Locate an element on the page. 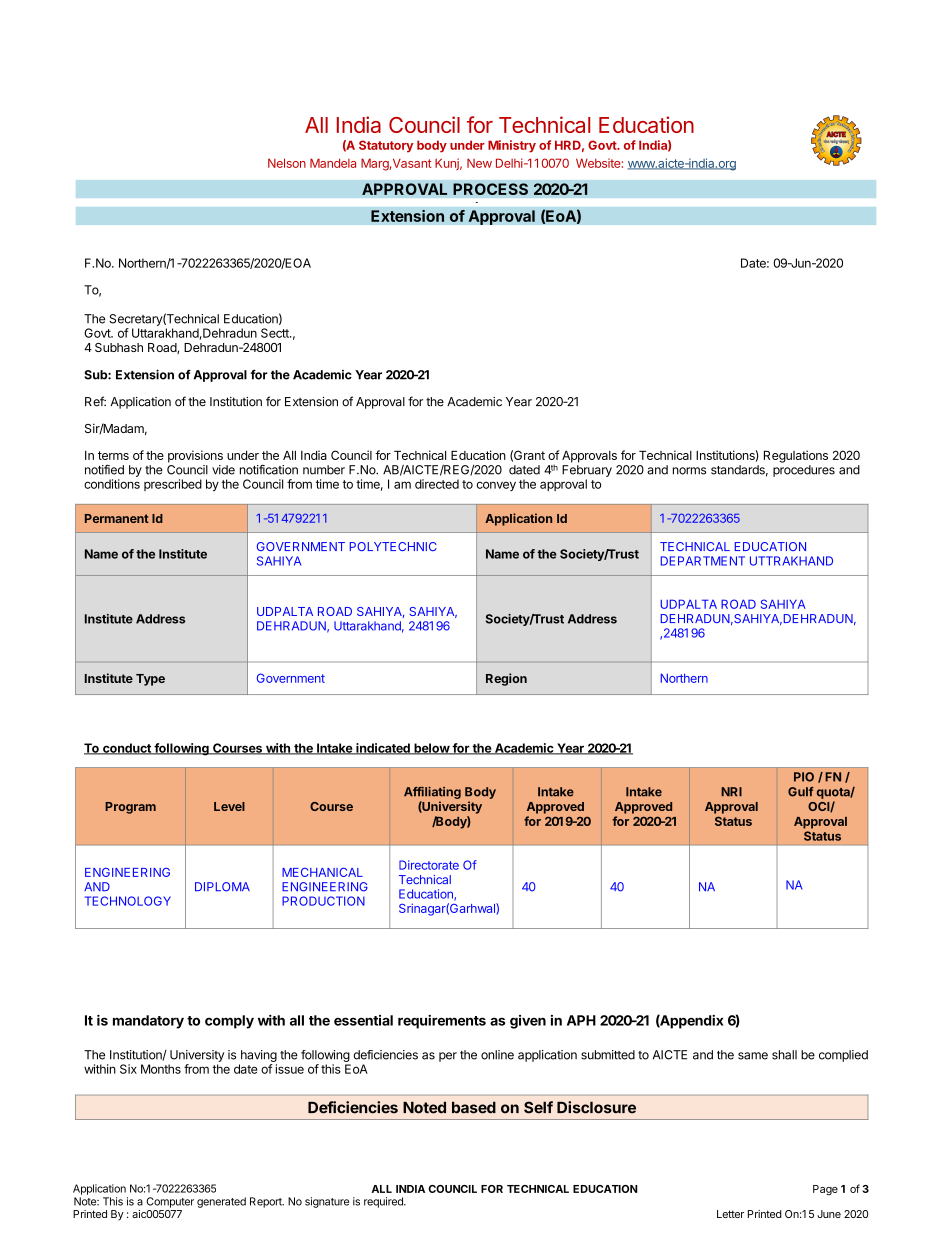  Nelson is located at coordinates (287, 163).
